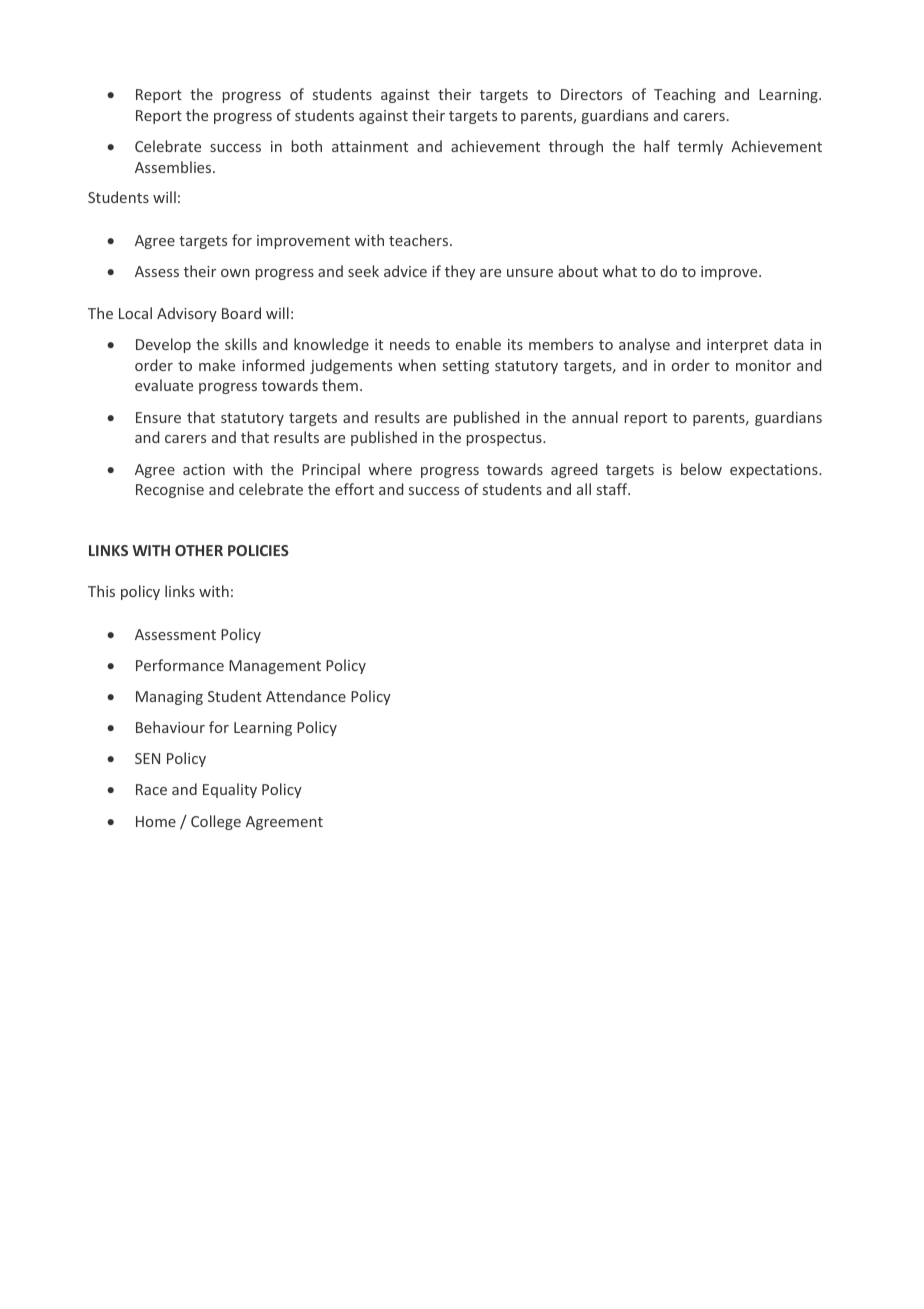  What do you see at coordinates (613, 489) in the screenshot?
I see `staff` at bounding box center [613, 489].
